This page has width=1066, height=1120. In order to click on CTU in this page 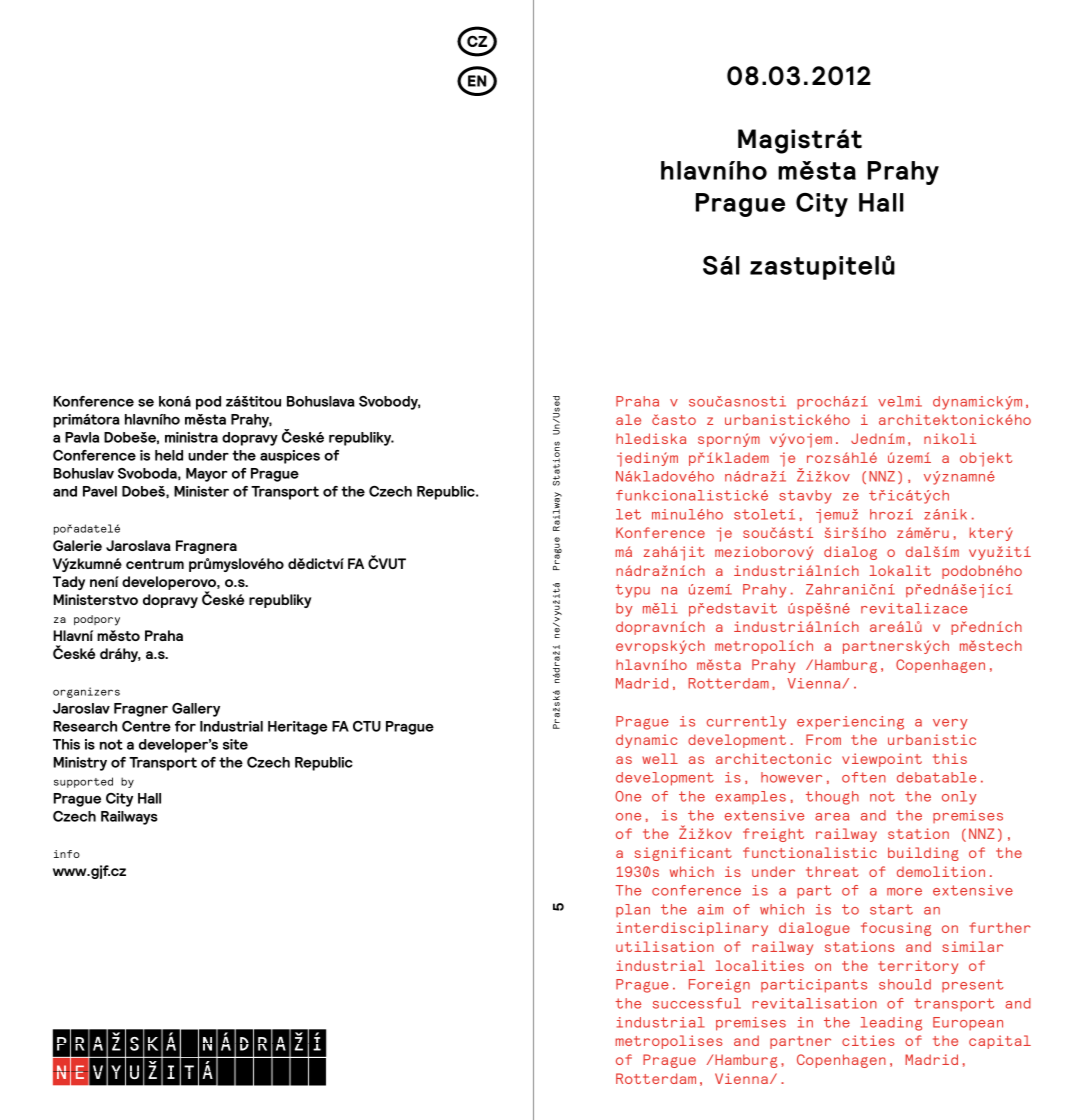, I will do `click(367, 726)`.
